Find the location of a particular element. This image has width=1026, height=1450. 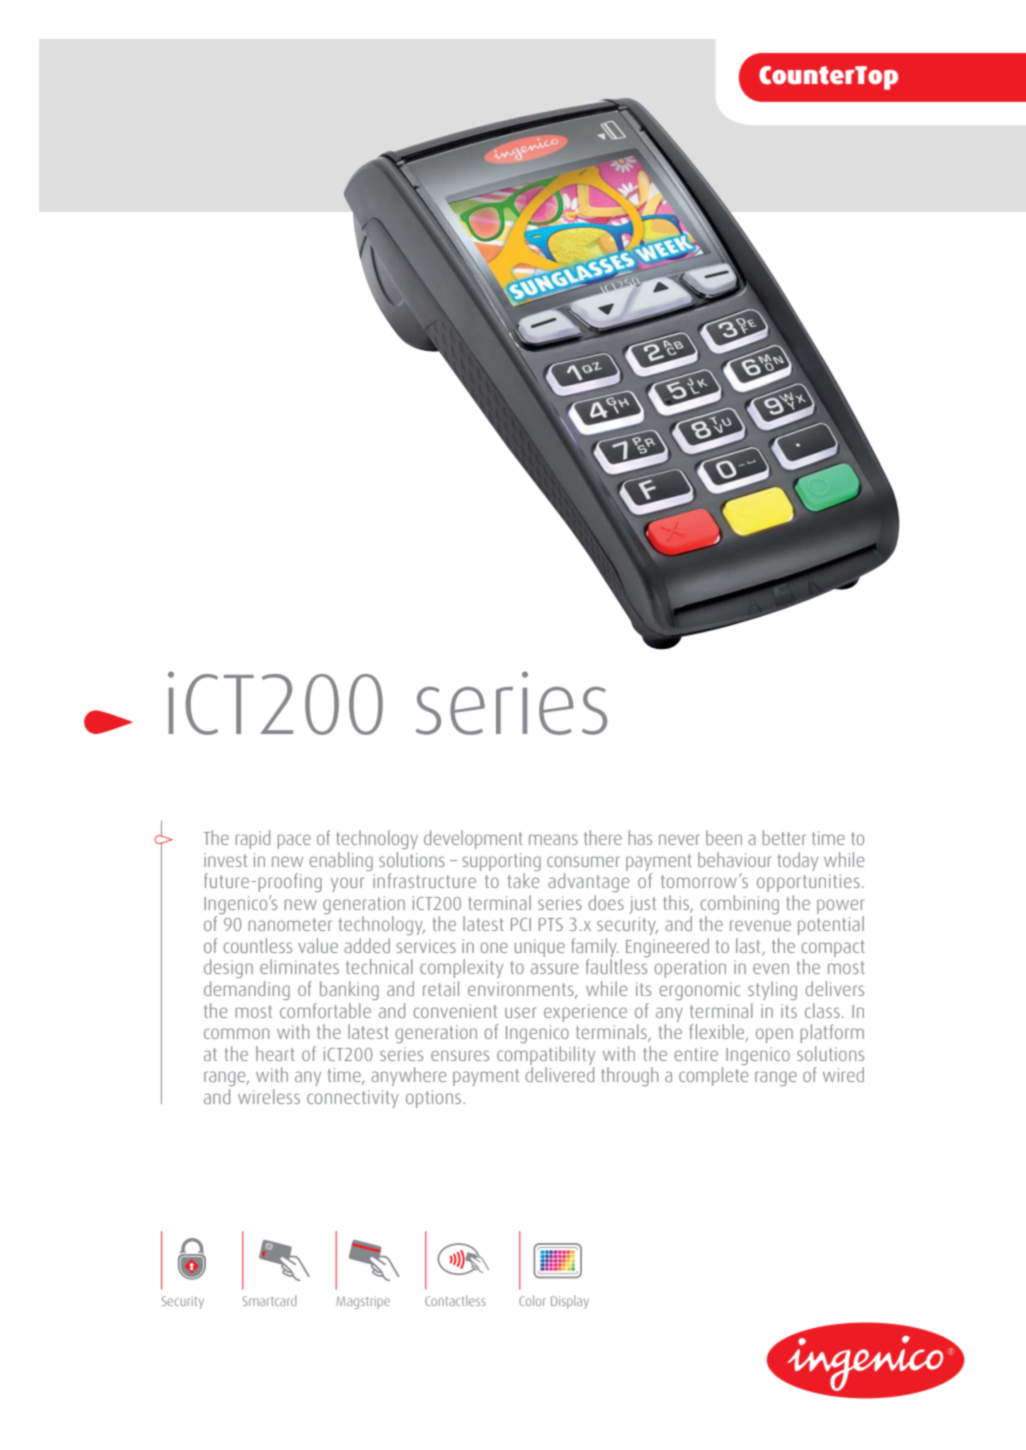

Contactless is located at coordinates (455, 1300).
